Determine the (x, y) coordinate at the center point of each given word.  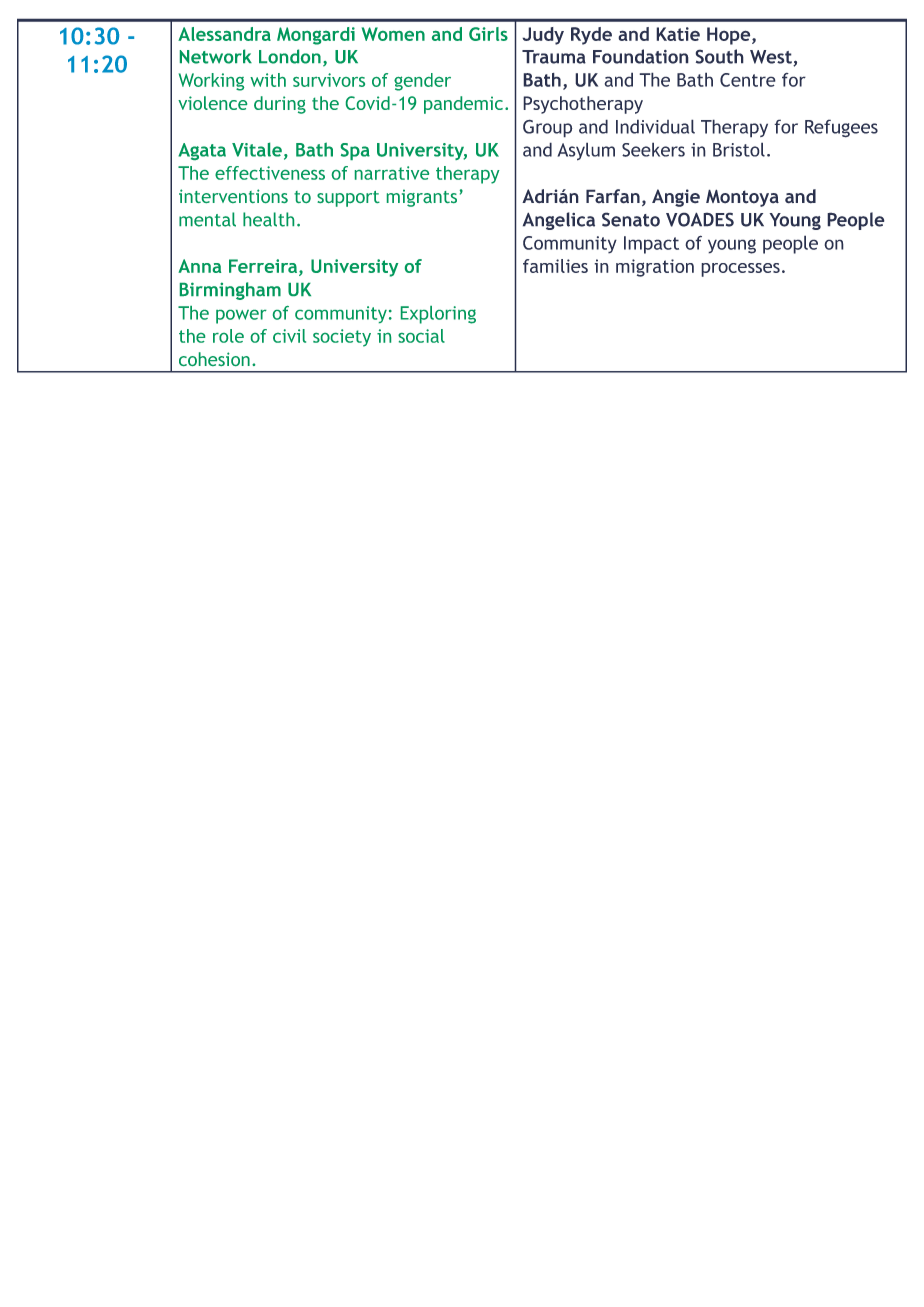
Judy (543, 36)
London (290, 56)
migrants (422, 198)
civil (289, 336)
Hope (728, 36)
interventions (233, 196)
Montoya (742, 198)
